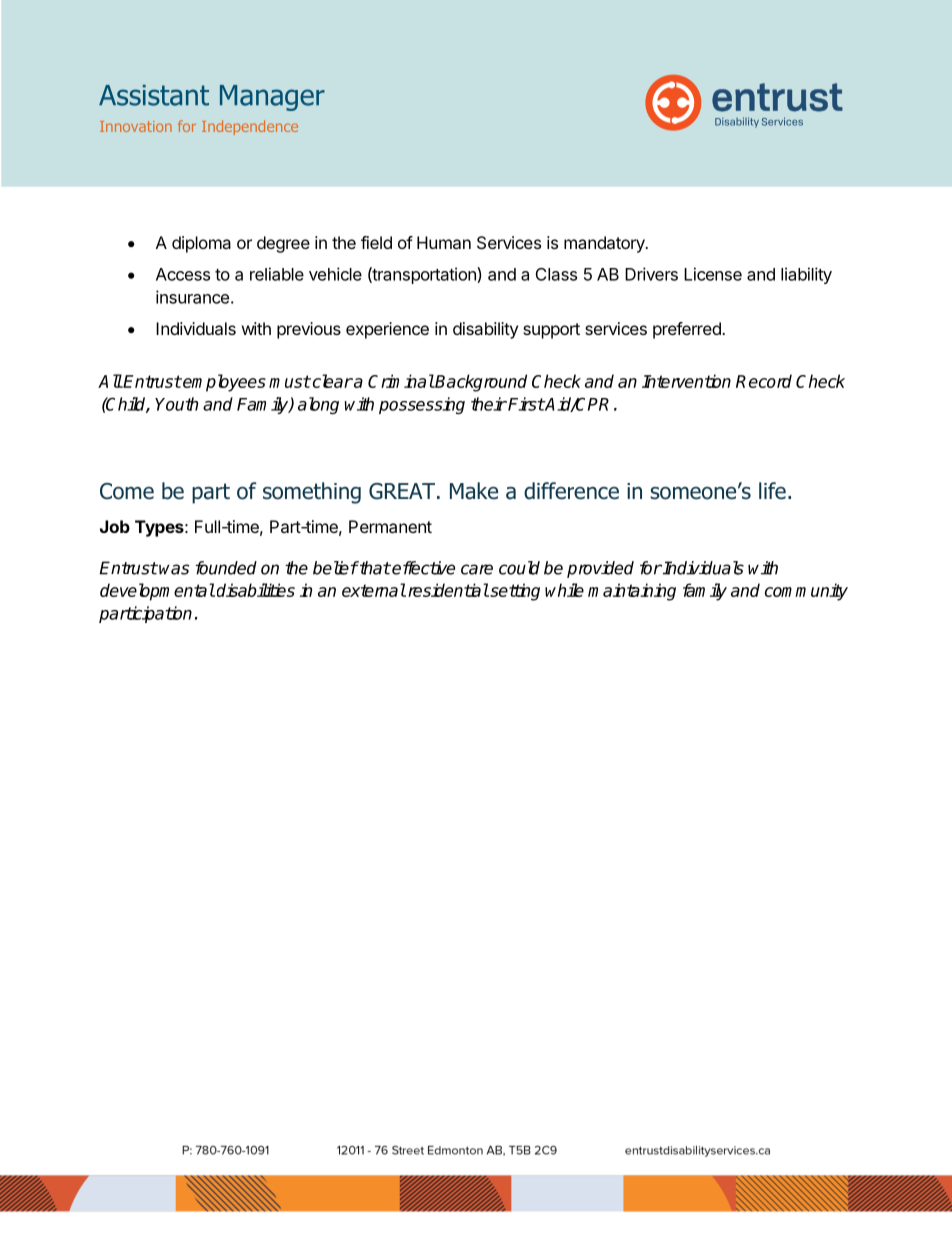 This screenshot has height=1233, width=952. What do you see at coordinates (806, 592) in the screenshot?
I see `community` at bounding box center [806, 592].
